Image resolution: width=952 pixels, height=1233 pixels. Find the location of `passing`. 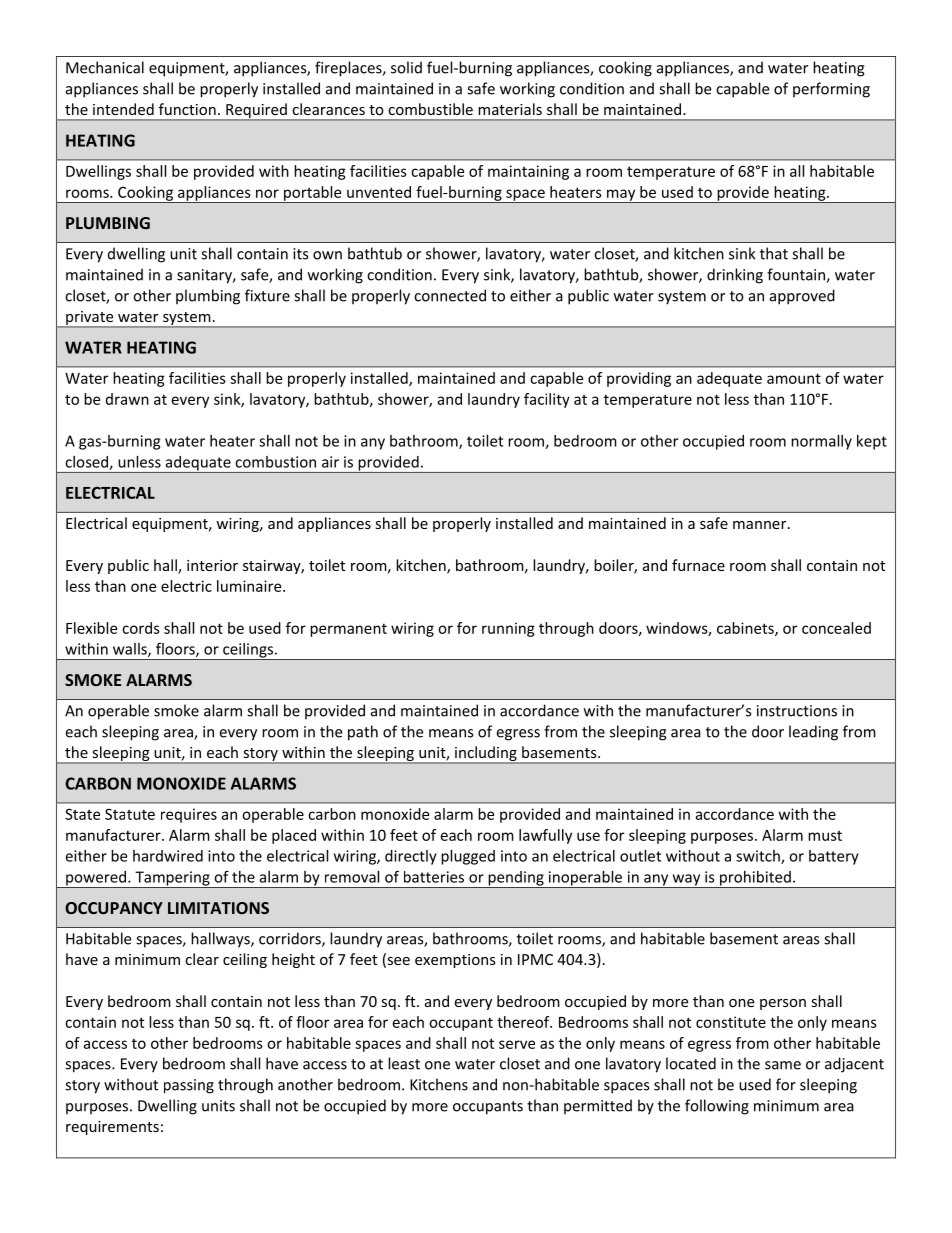

passing is located at coordinates (189, 1086).
